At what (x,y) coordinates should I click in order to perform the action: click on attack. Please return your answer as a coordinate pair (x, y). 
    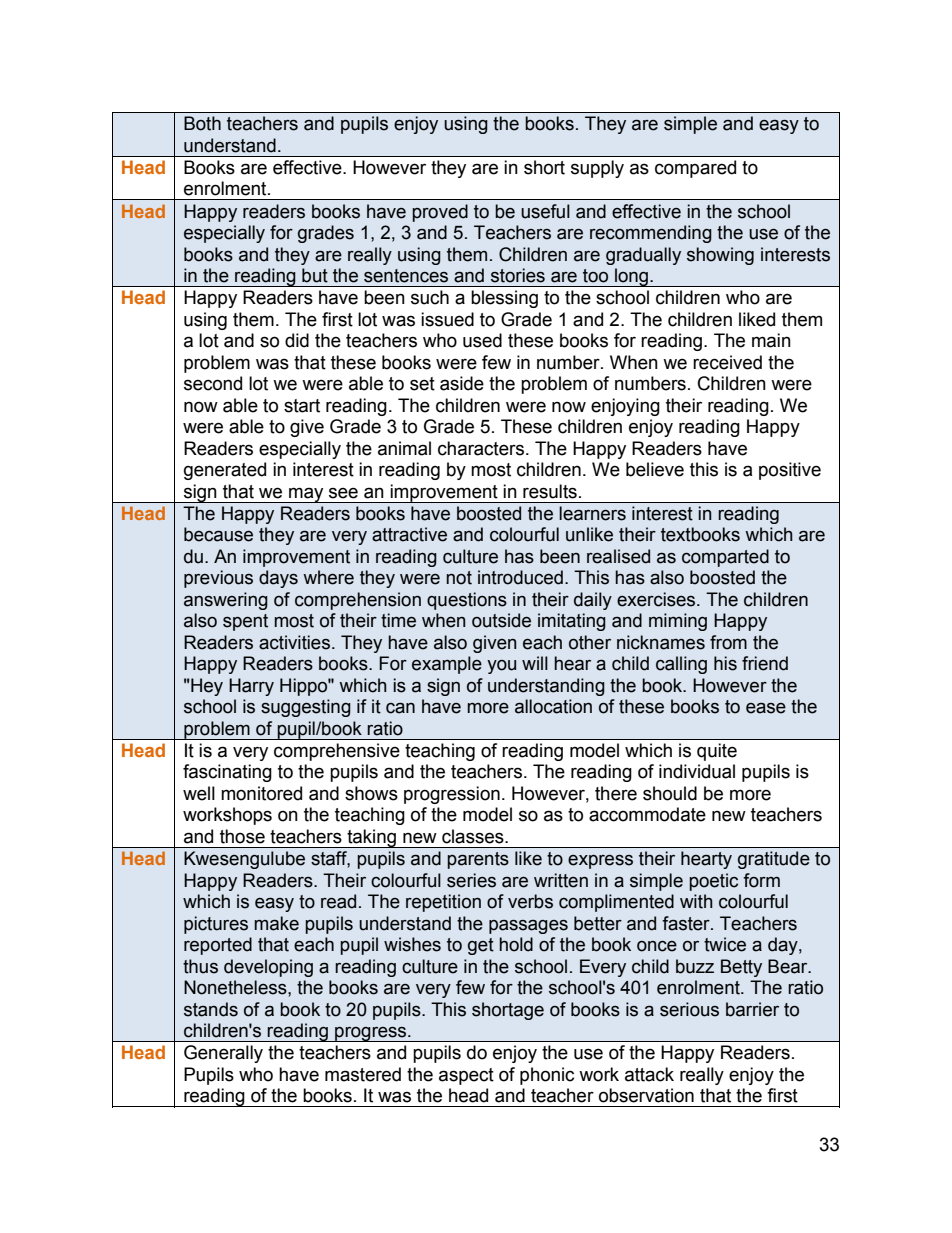
    Looking at the image, I should click on (649, 1074).
